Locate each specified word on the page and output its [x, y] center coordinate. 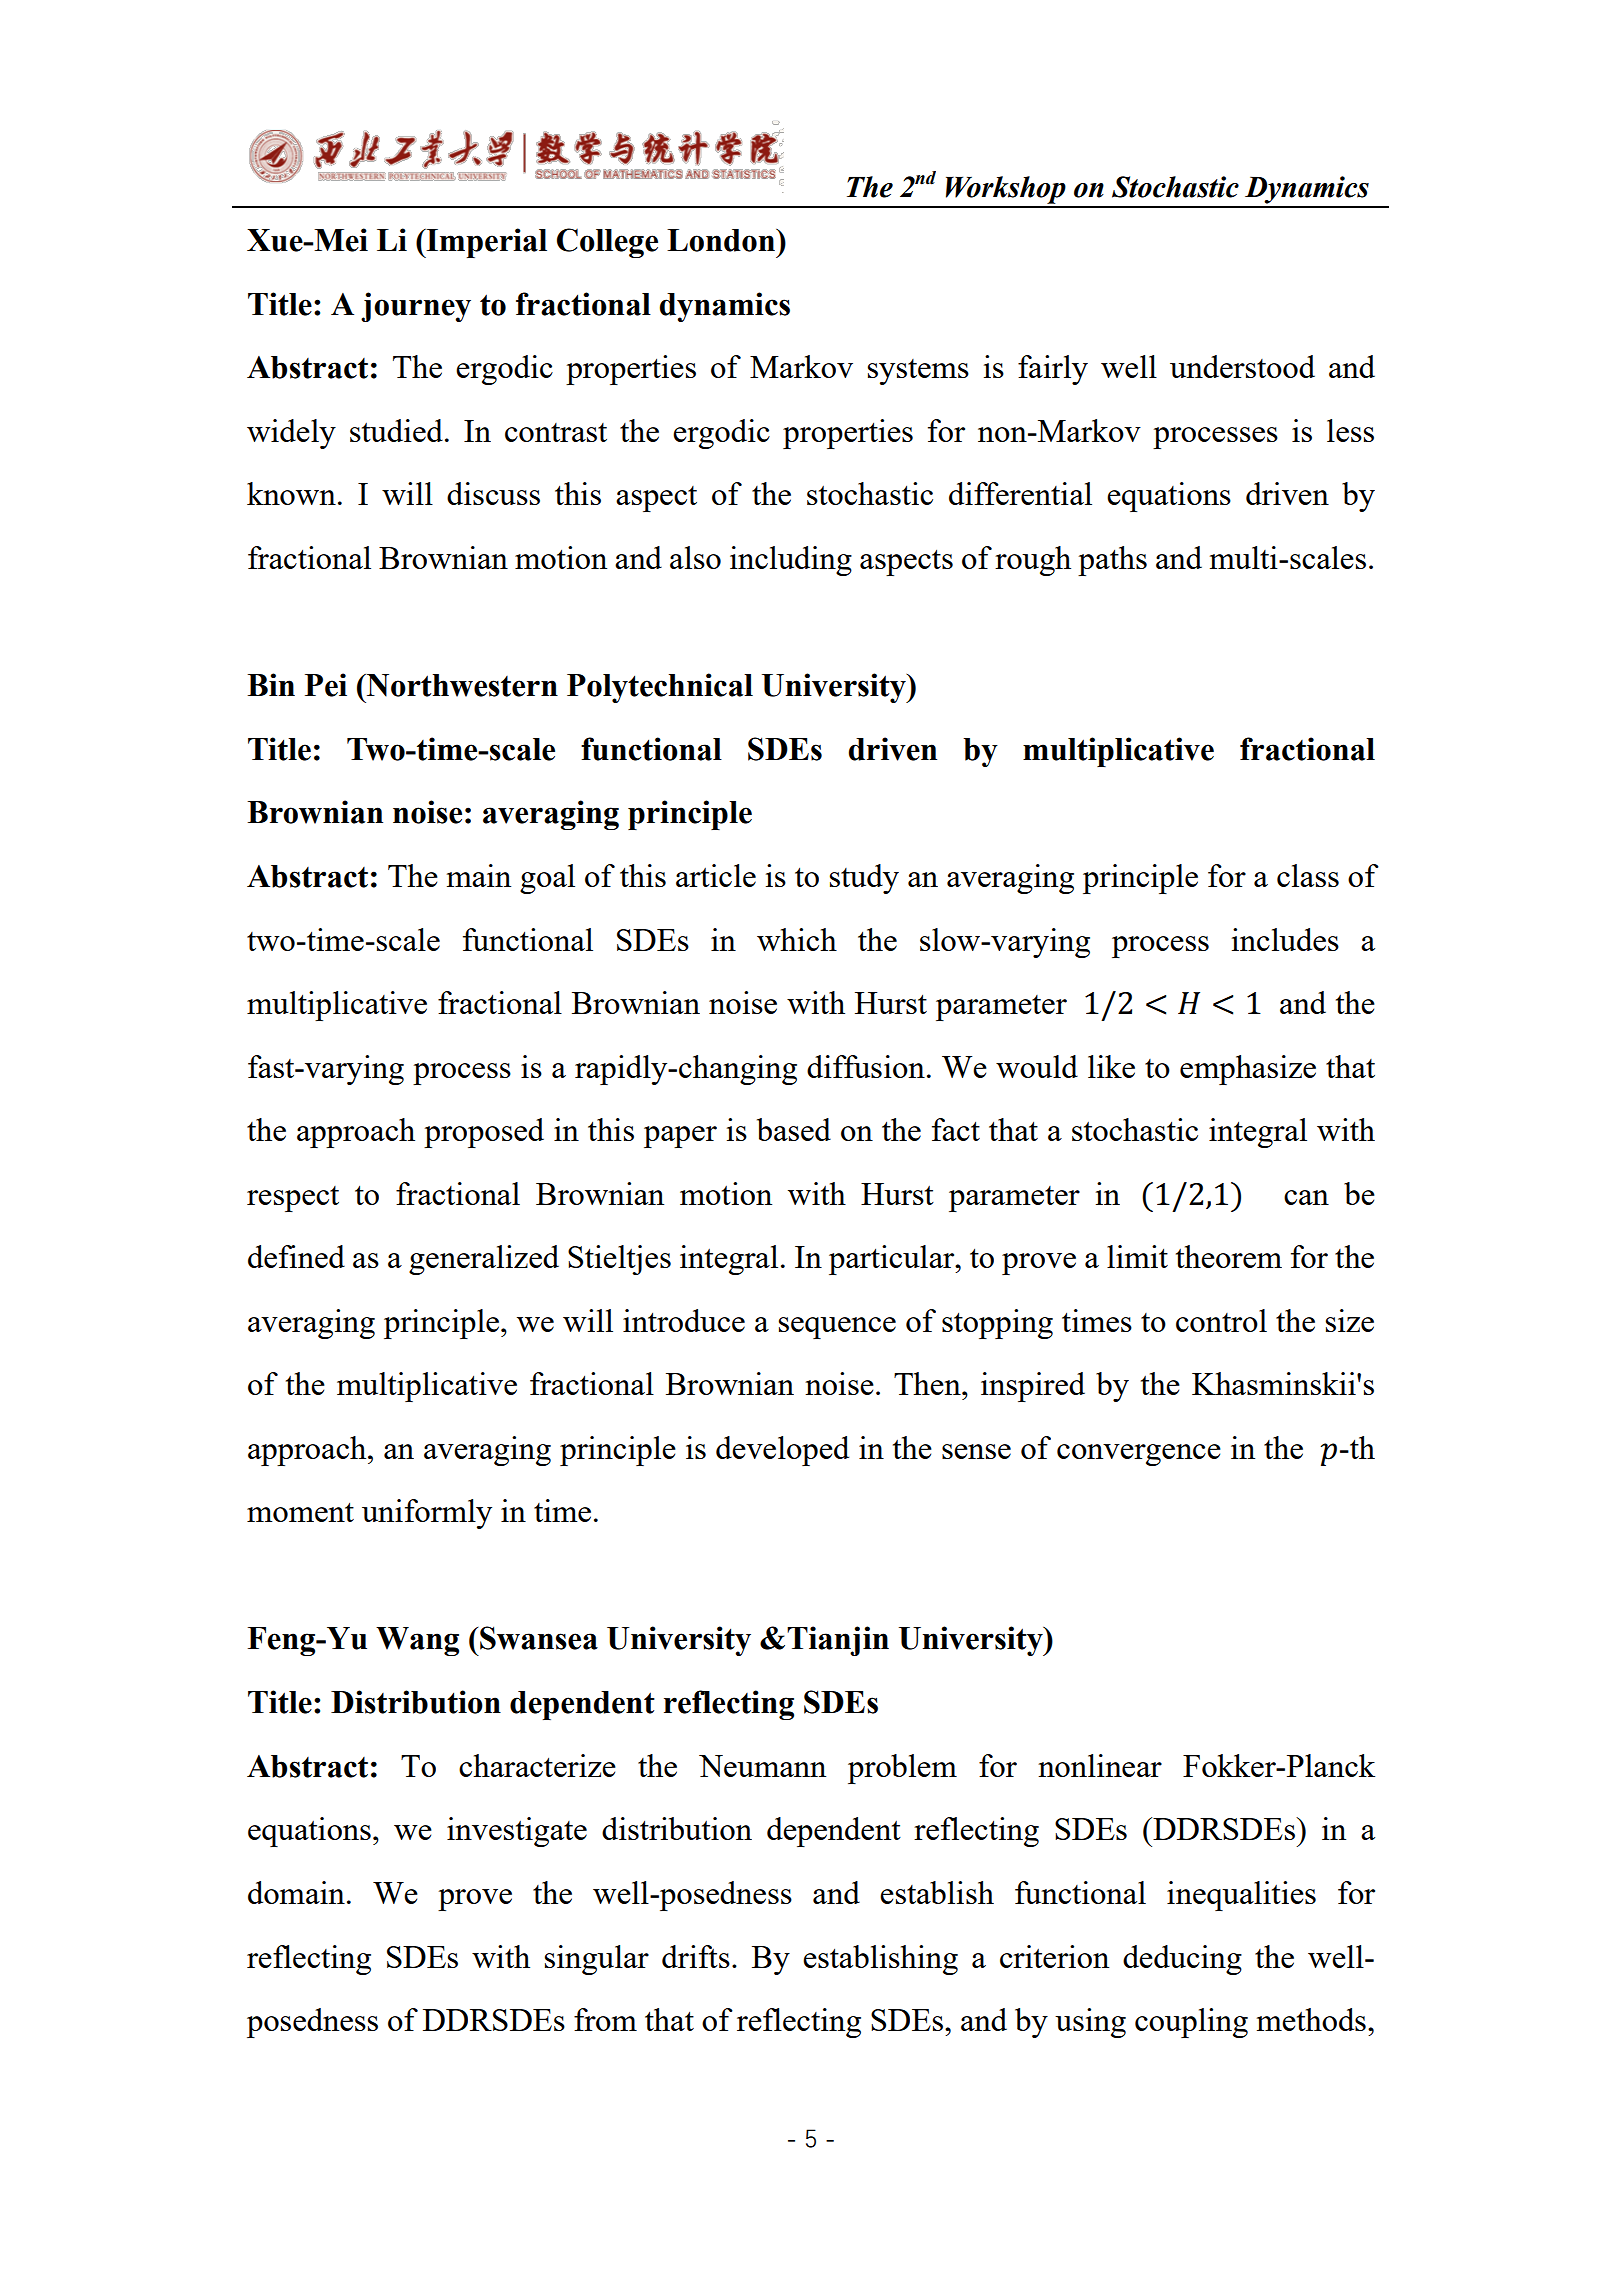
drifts [696, 1956]
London [722, 240]
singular [597, 1960]
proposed [484, 1133]
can [1306, 1197]
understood [1242, 366]
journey [416, 307]
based [794, 1129]
